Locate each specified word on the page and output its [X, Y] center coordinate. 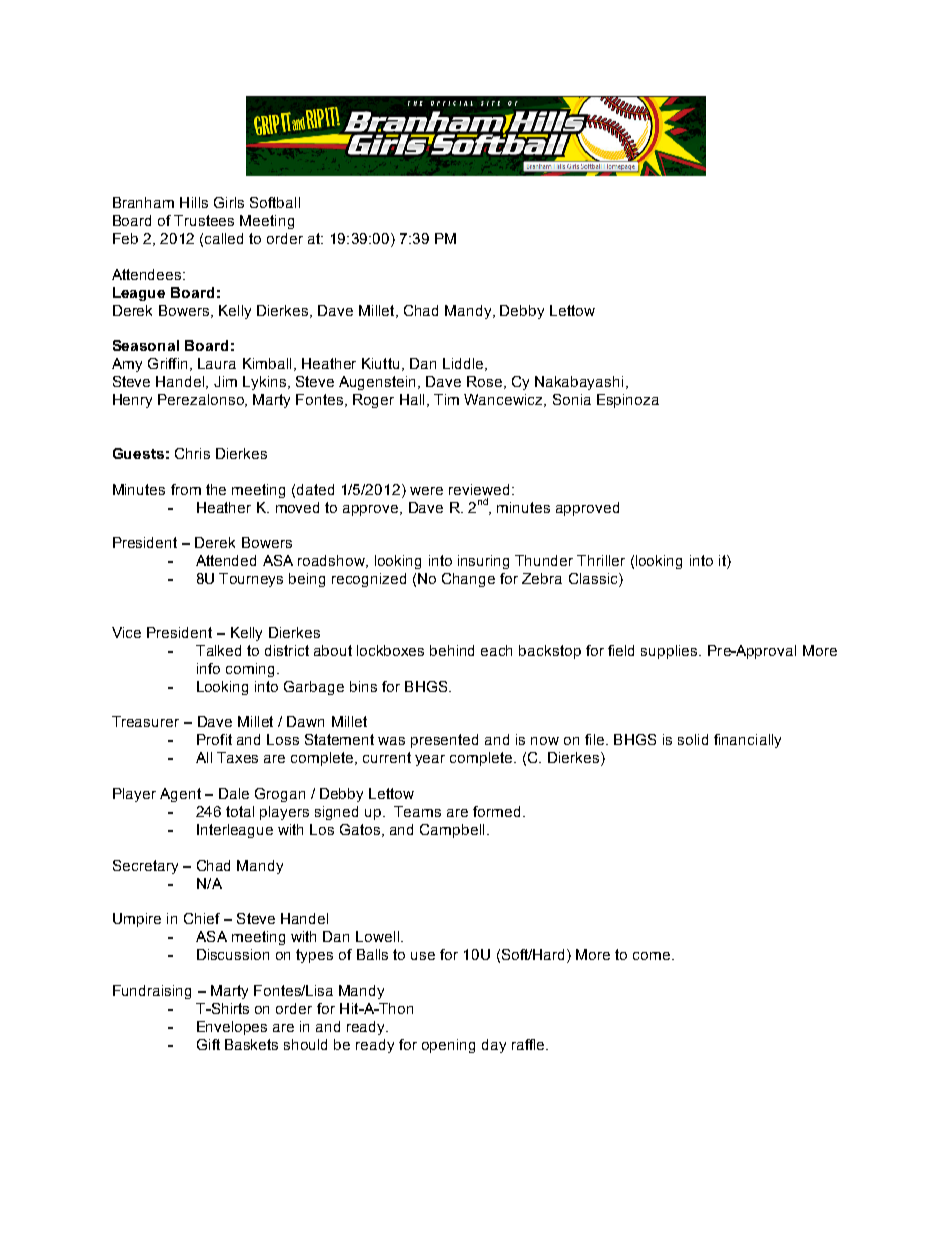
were [426, 491]
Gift [208, 1044]
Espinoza [628, 401]
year [430, 760]
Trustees [204, 220]
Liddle [463, 363]
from [186, 489]
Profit [214, 739]
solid [693, 739]
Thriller [601, 560]
